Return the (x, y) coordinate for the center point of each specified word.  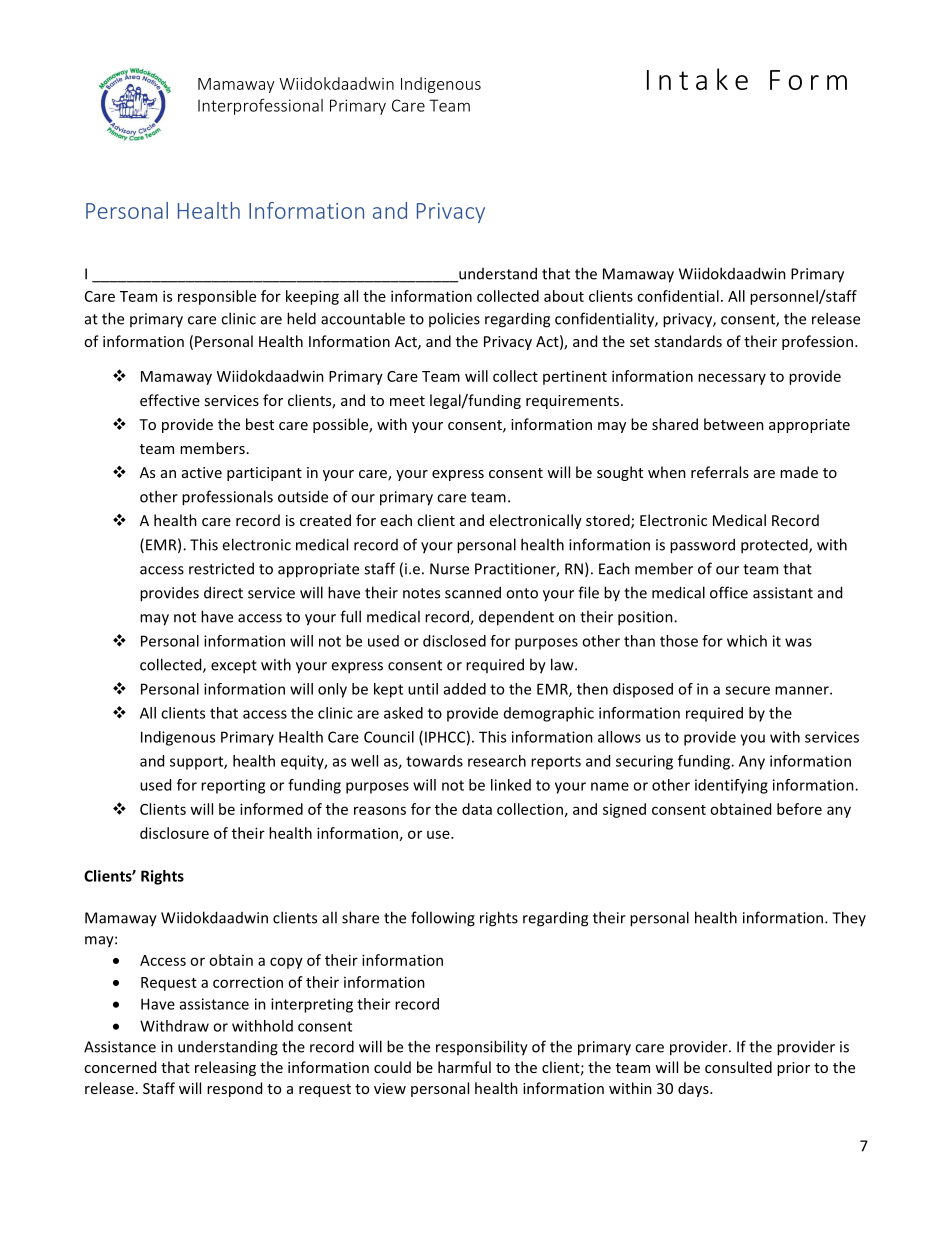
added (465, 689)
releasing (225, 1068)
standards (688, 341)
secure (747, 690)
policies (454, 319)
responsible (217, 297)
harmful (464, 1067)
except (234, 667)
